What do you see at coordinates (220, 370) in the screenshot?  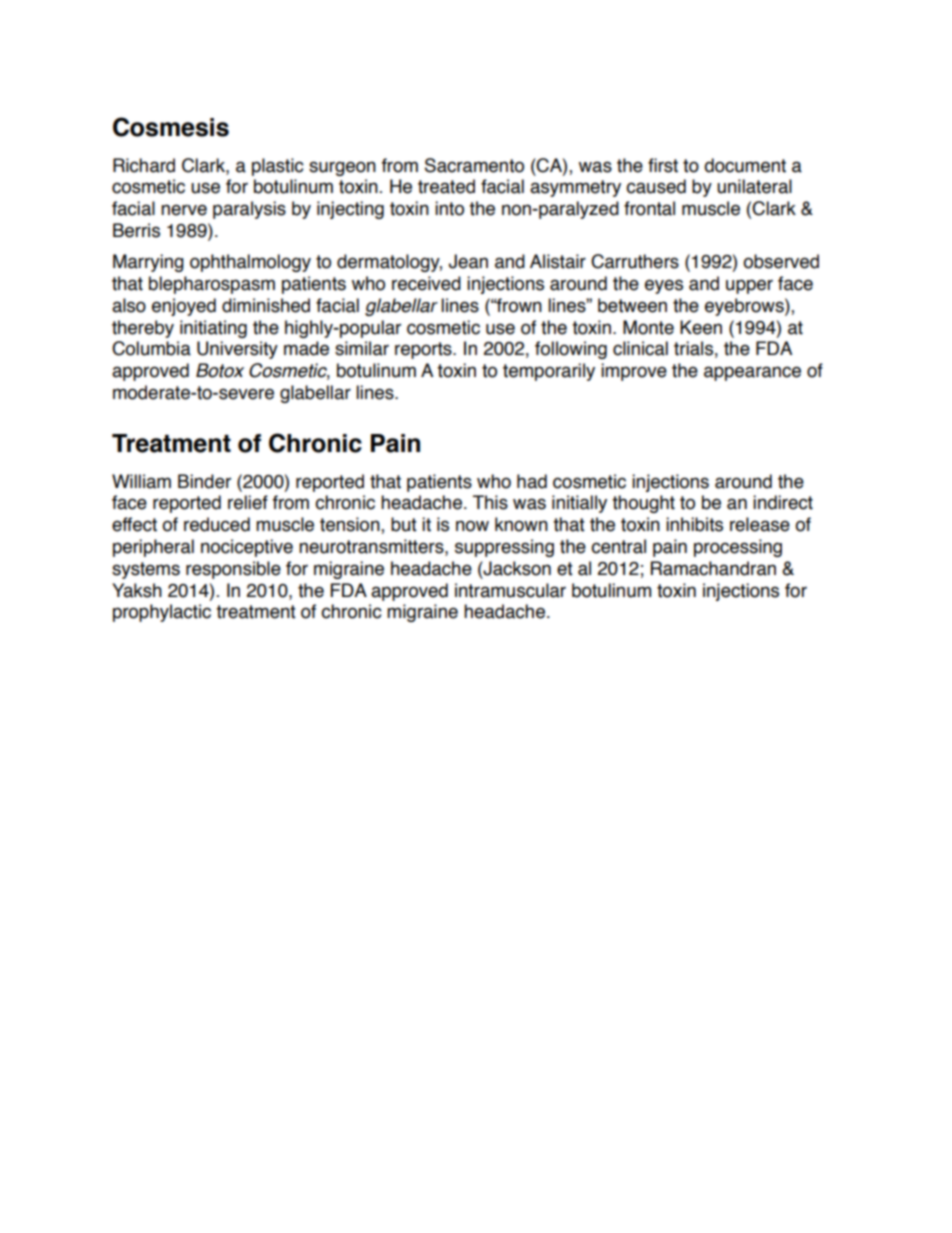 I see `Botox` at bounding box center [220, 370].
